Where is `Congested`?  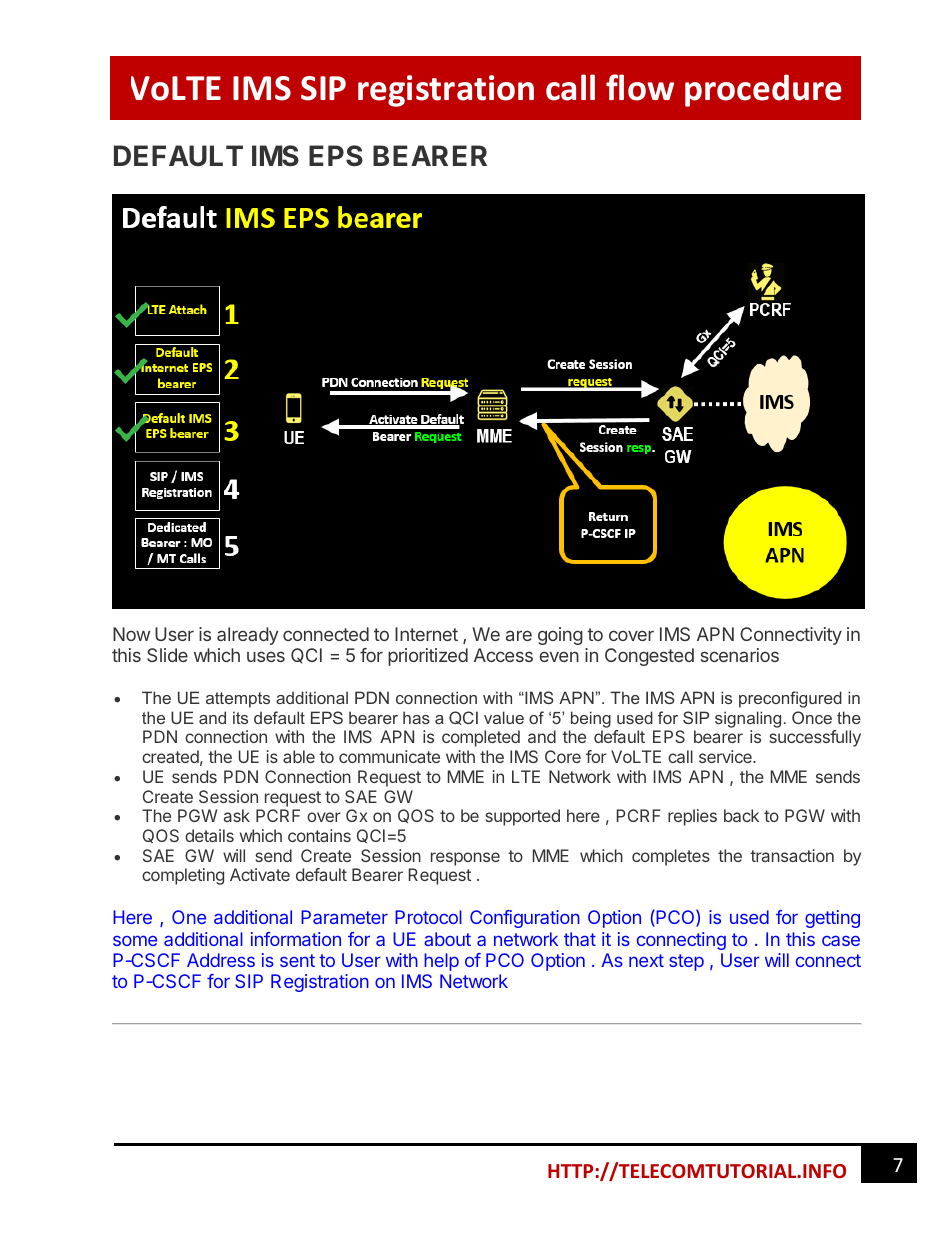
Congested is located at coordinates (649, 657).
